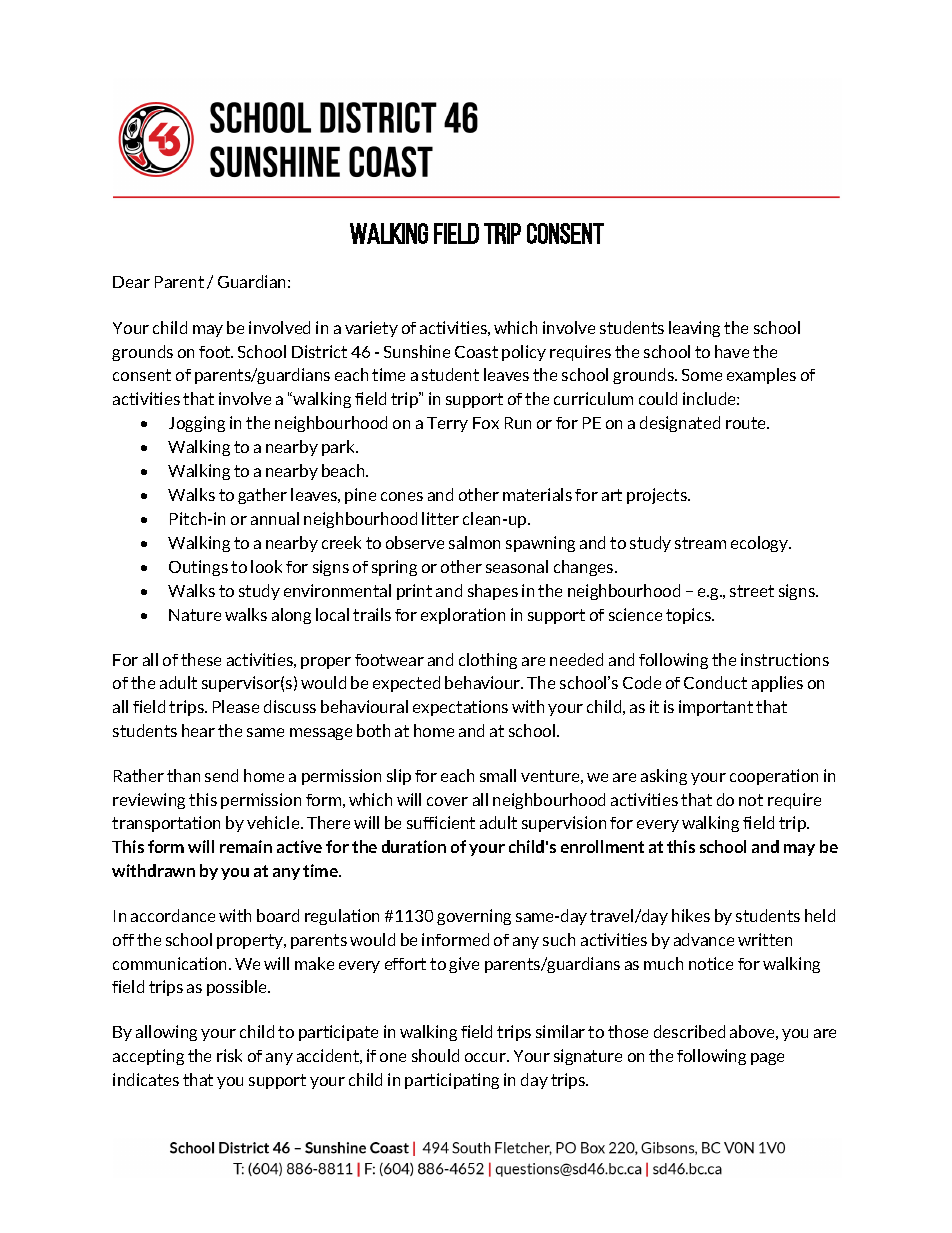  Describe the element at coordinates (463, 616) in the screenshot. I see `exploration` at that location.
